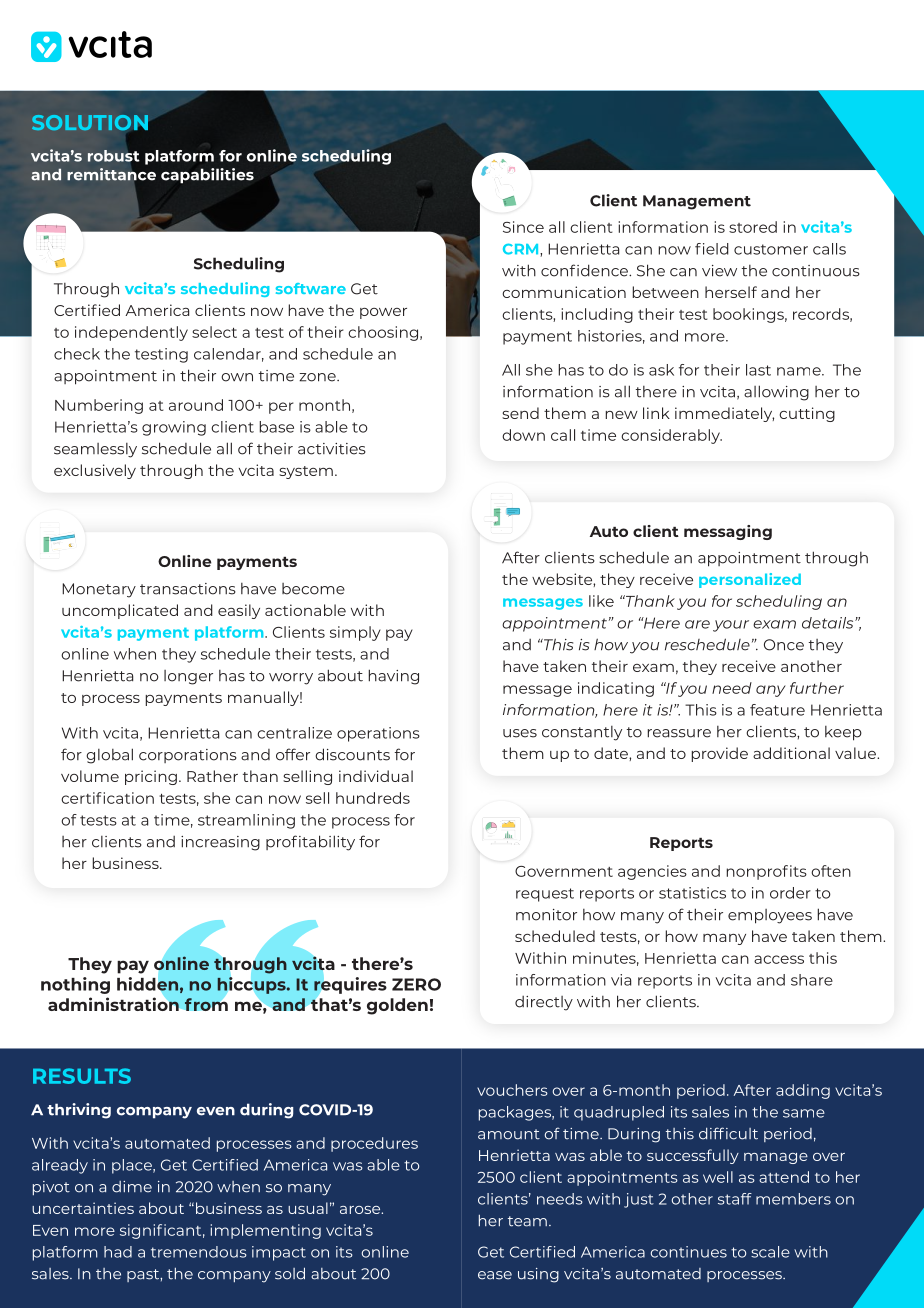  Describe the element at coordinates (523, 227) in the screenshot. I see `Since` at that location.
